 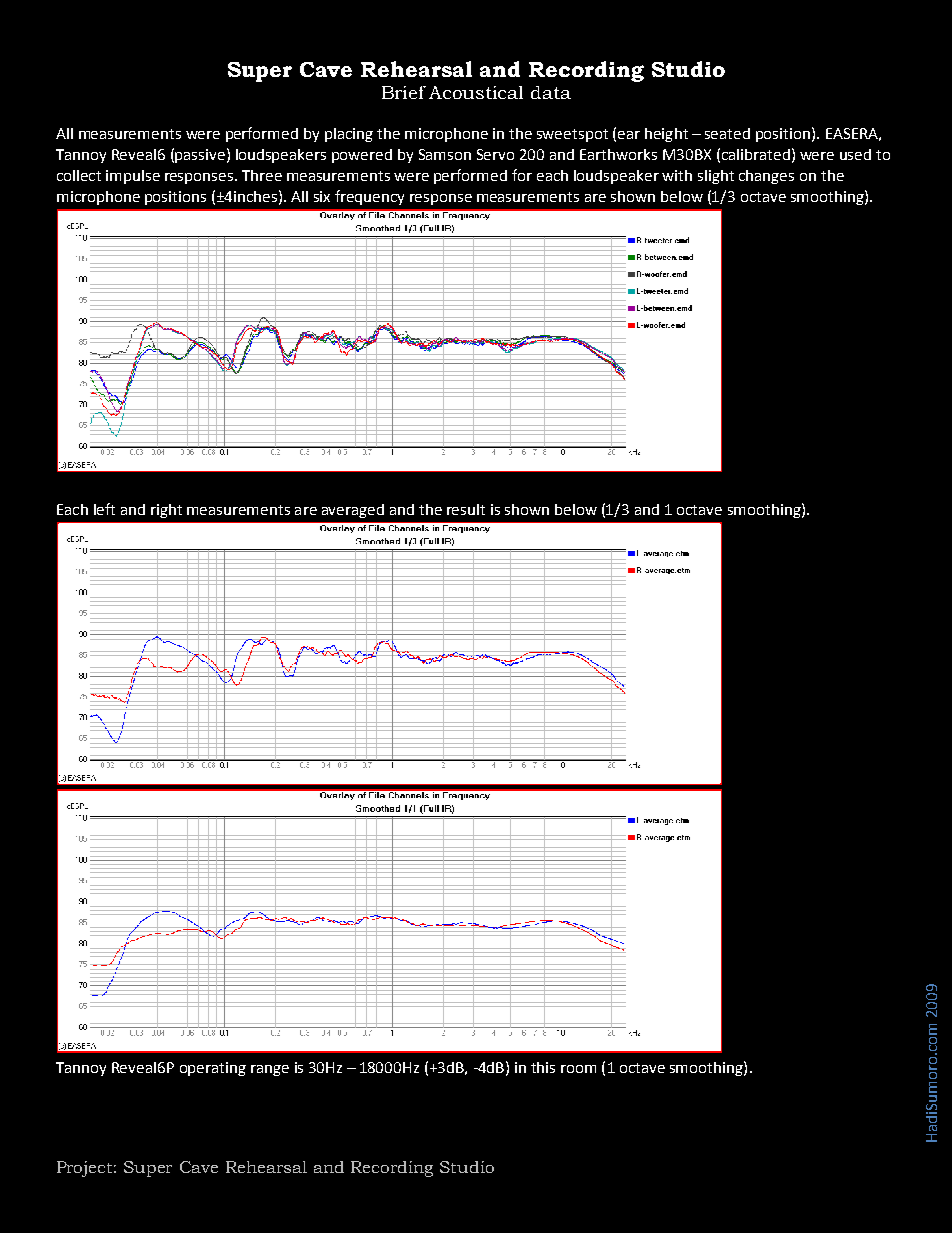 I want to click on result, so click(x=466, y=509).
